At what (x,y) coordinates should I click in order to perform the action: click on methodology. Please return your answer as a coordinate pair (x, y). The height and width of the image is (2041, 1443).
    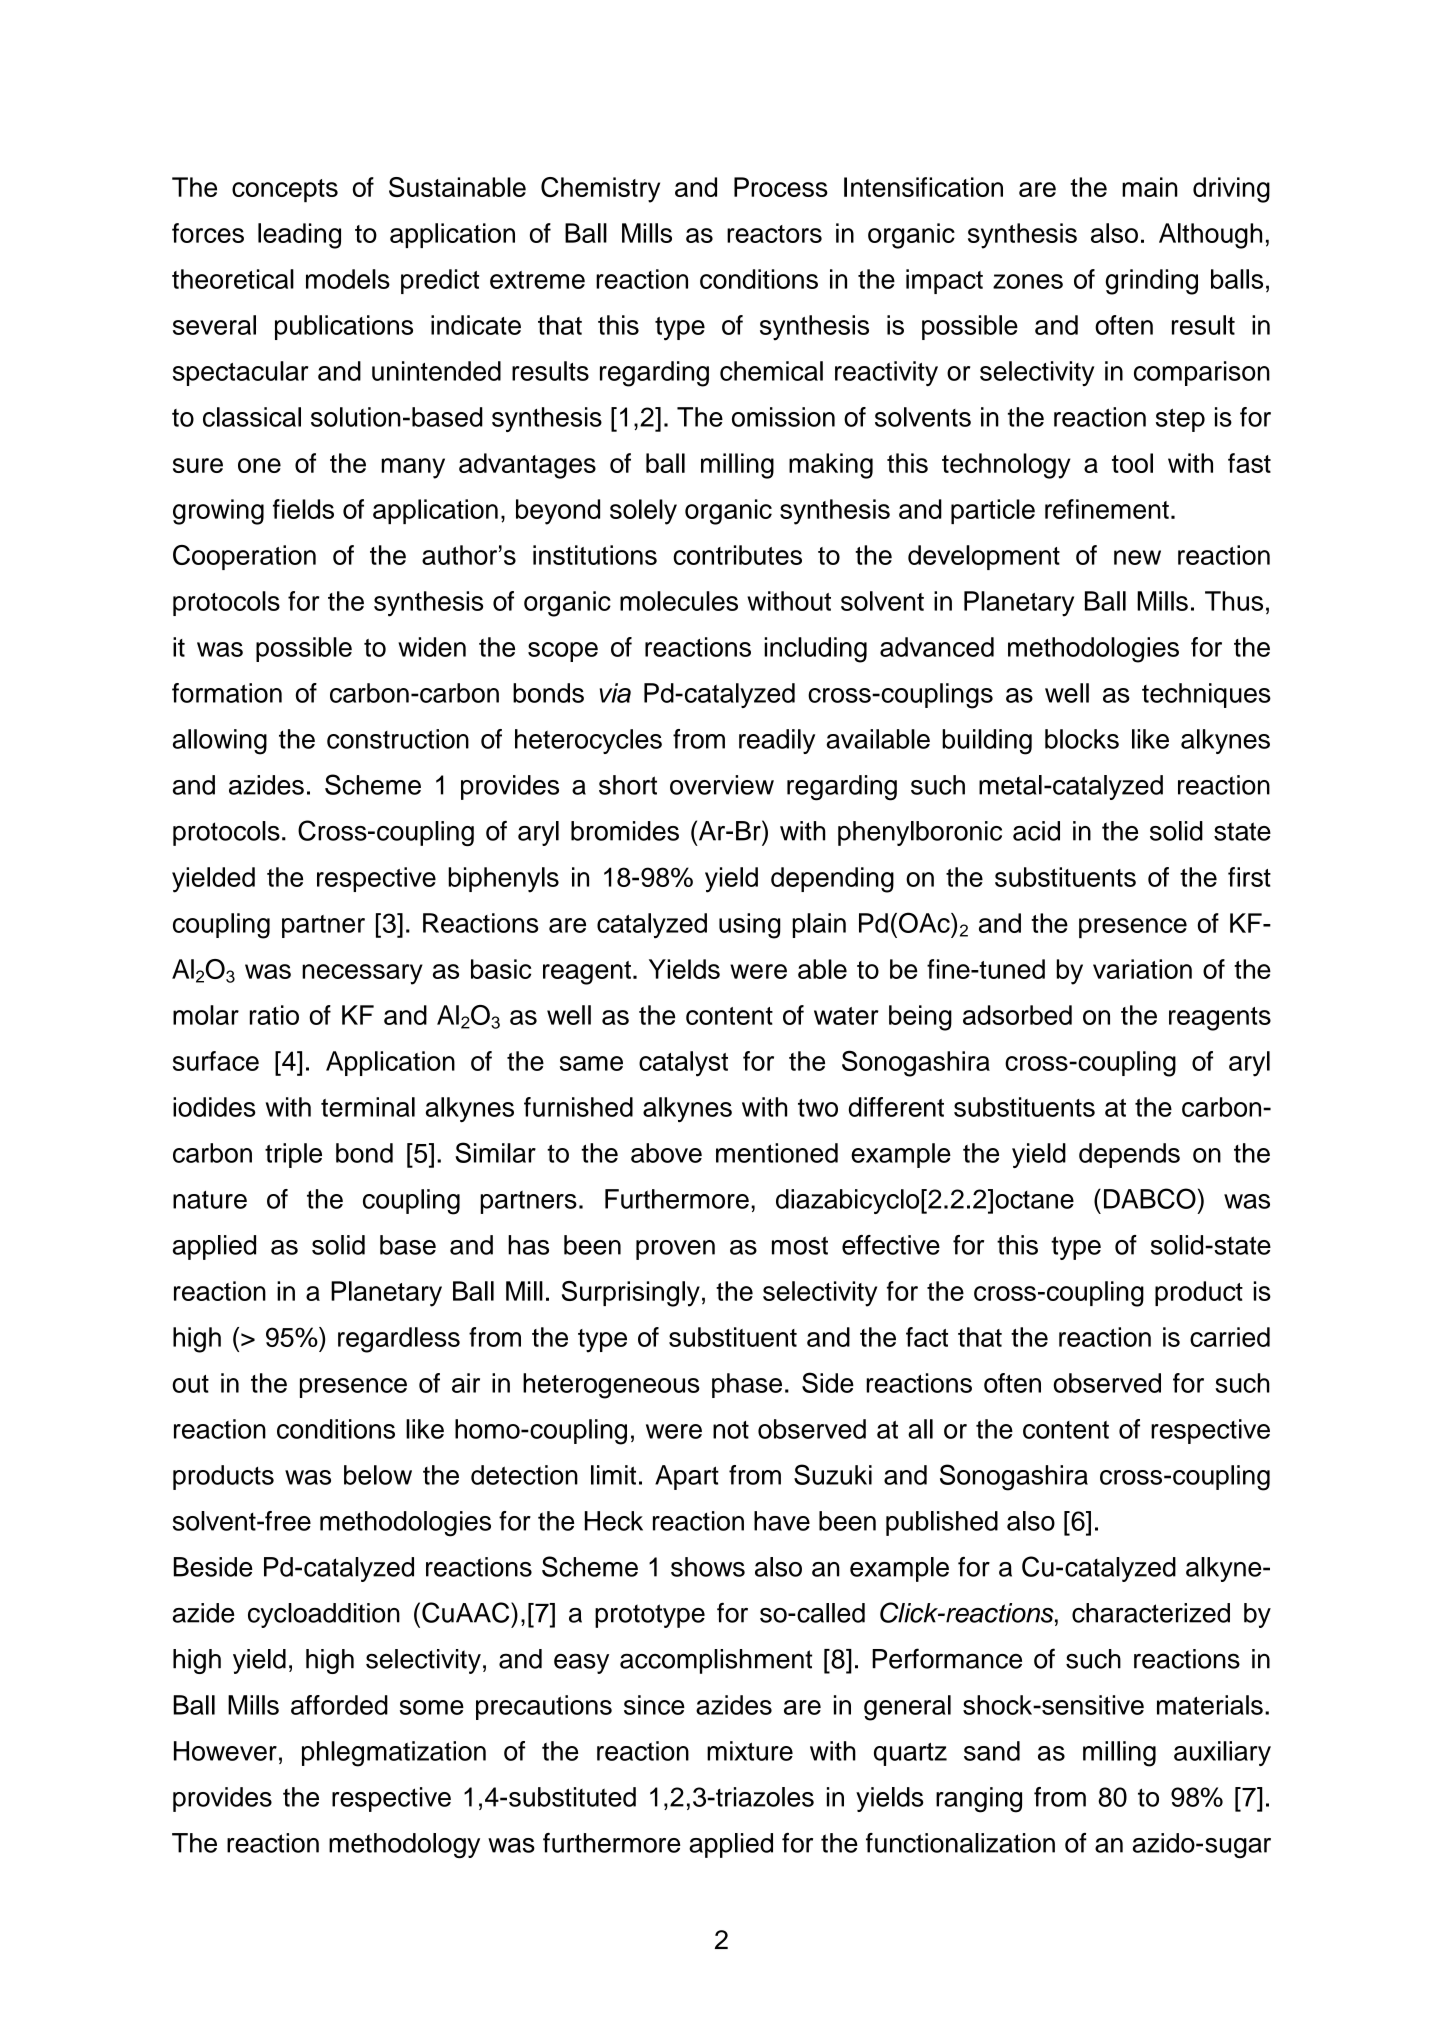
    Looking at the image, I should click on (404, 1846).
